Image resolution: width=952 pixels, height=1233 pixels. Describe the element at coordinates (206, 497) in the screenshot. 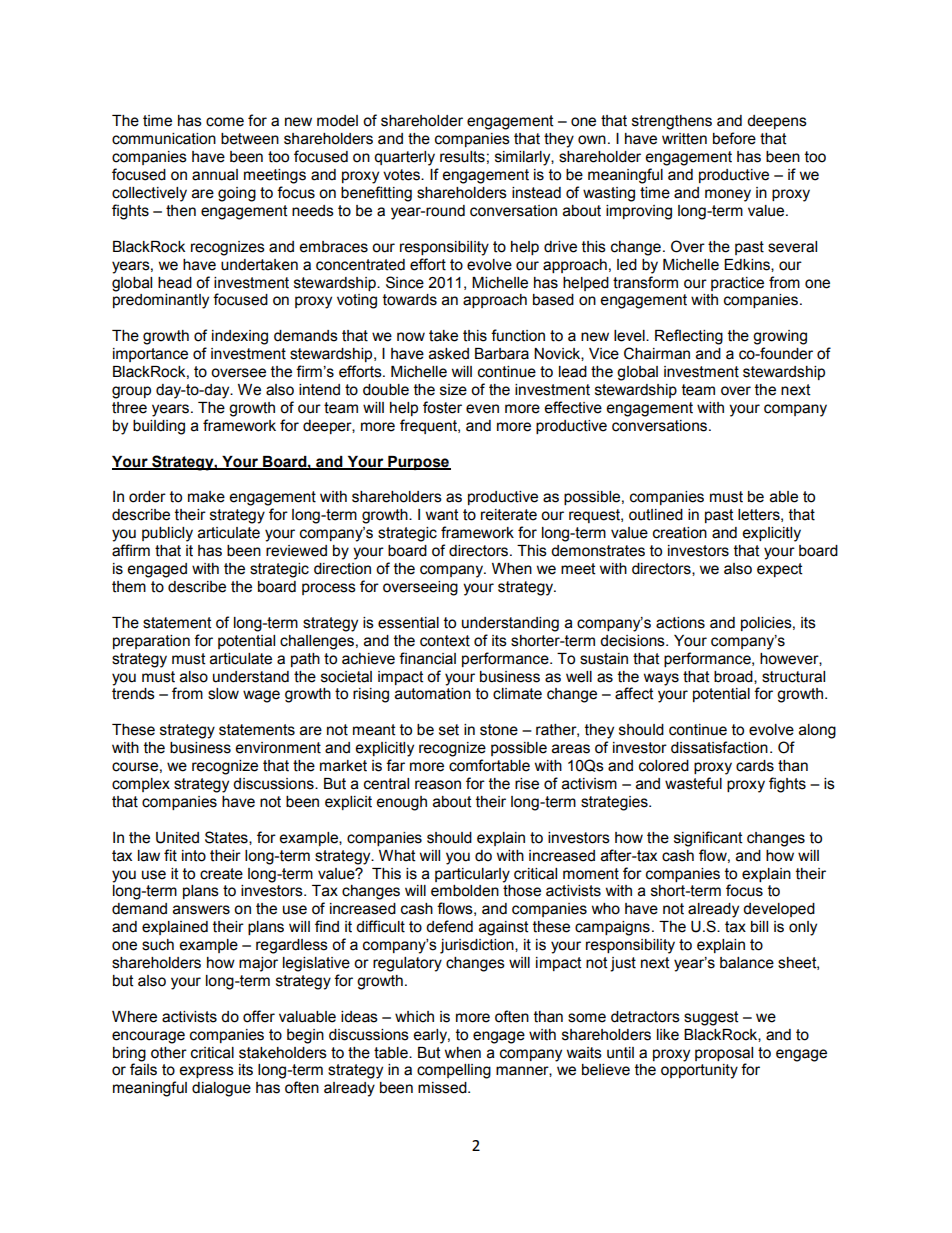

I see `make` at that location.
